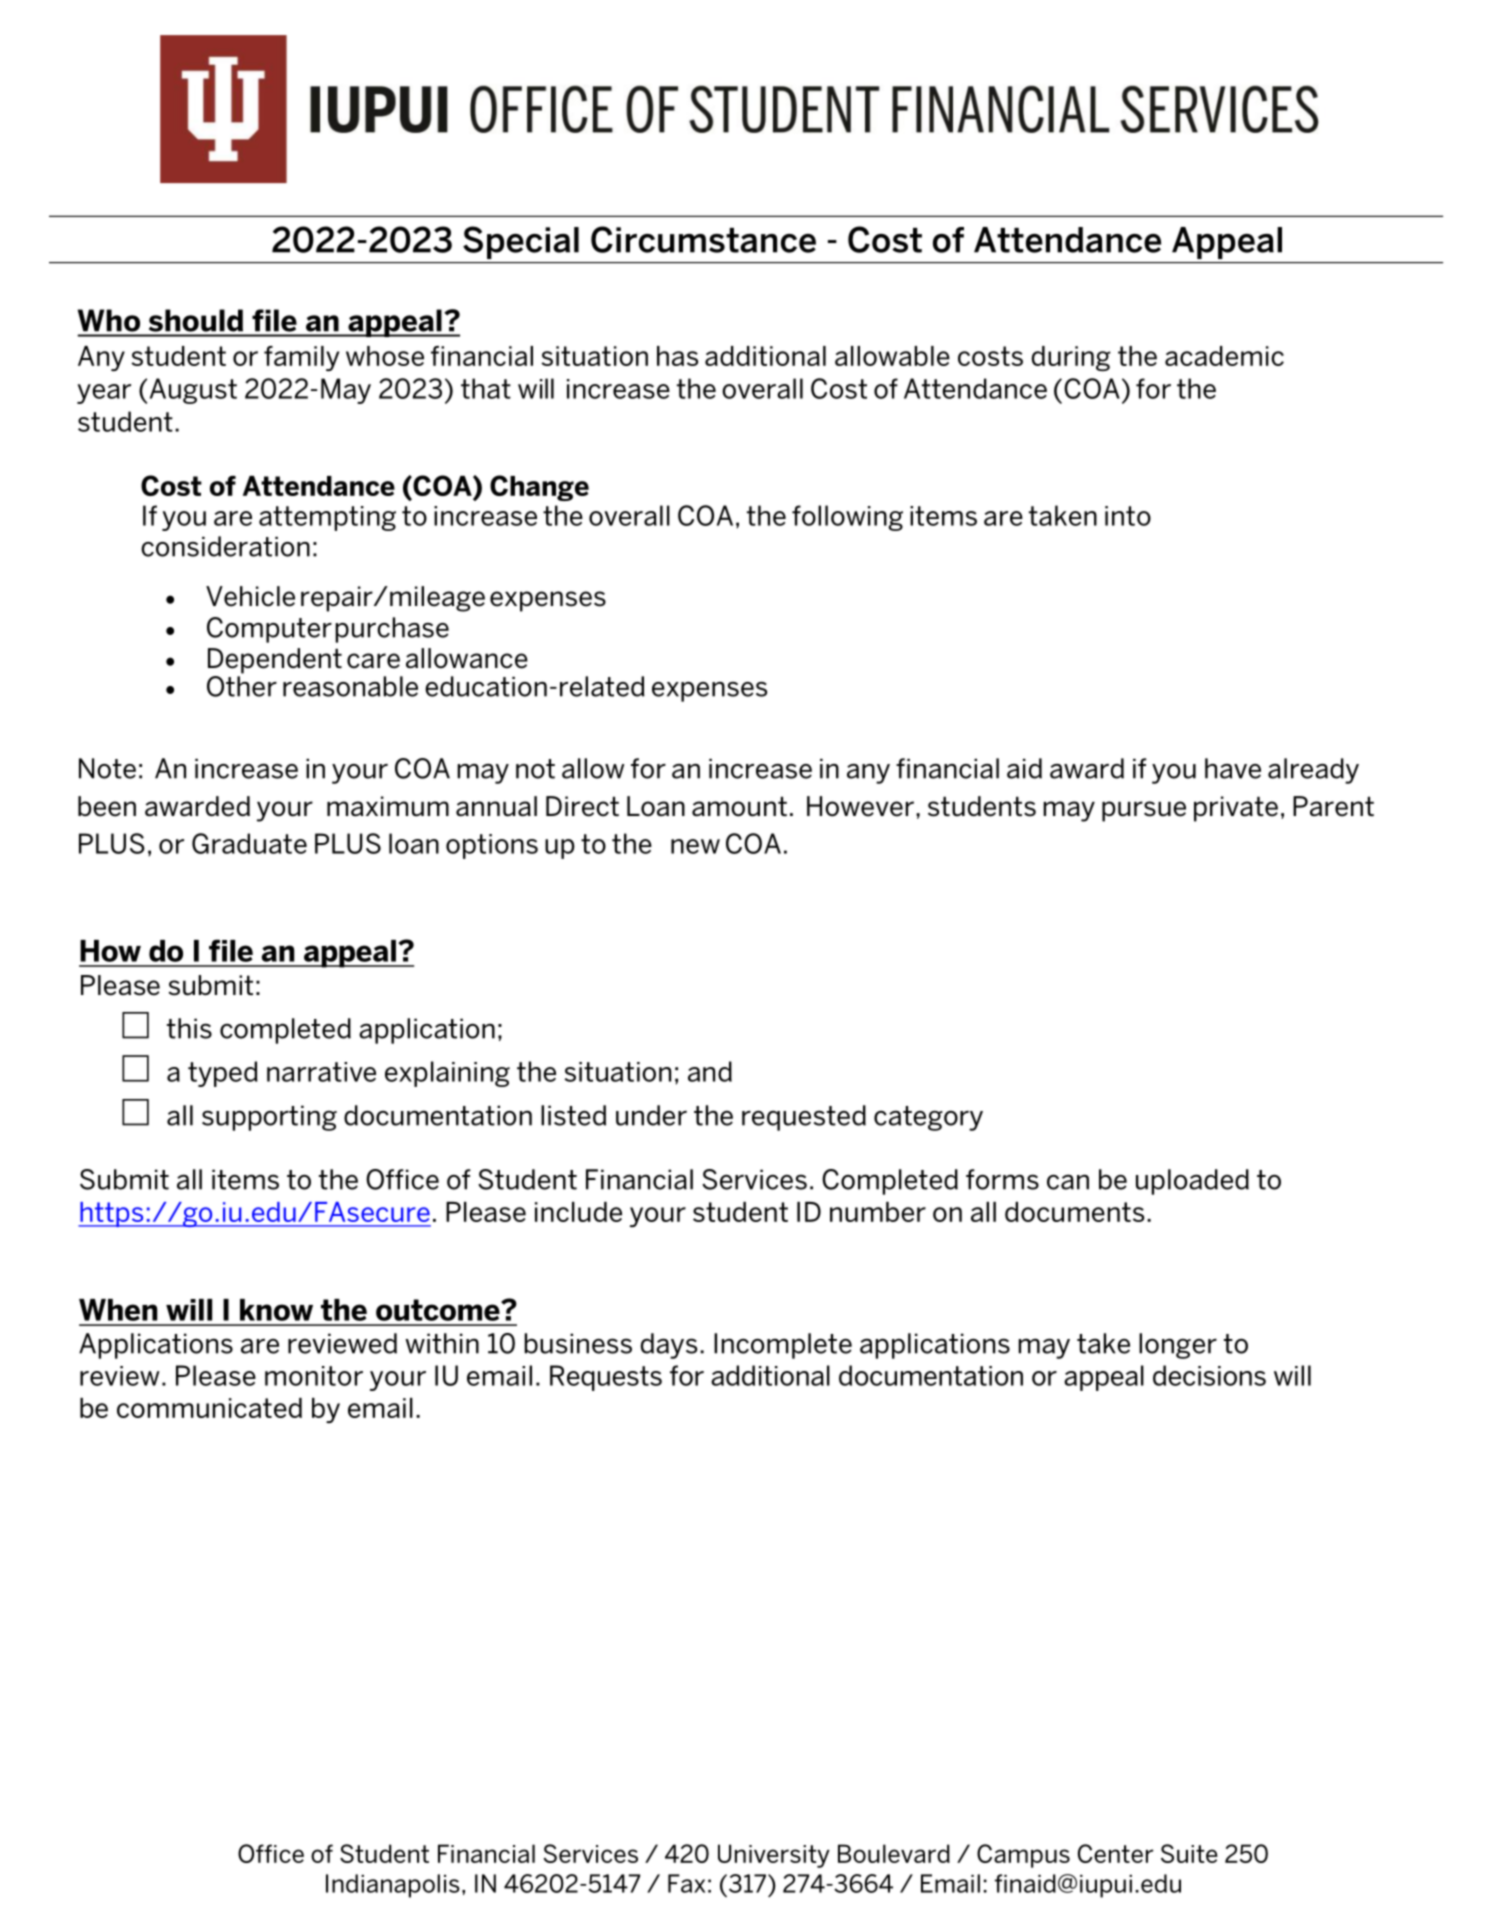  I want to click on typed, so click(223, 1074).
